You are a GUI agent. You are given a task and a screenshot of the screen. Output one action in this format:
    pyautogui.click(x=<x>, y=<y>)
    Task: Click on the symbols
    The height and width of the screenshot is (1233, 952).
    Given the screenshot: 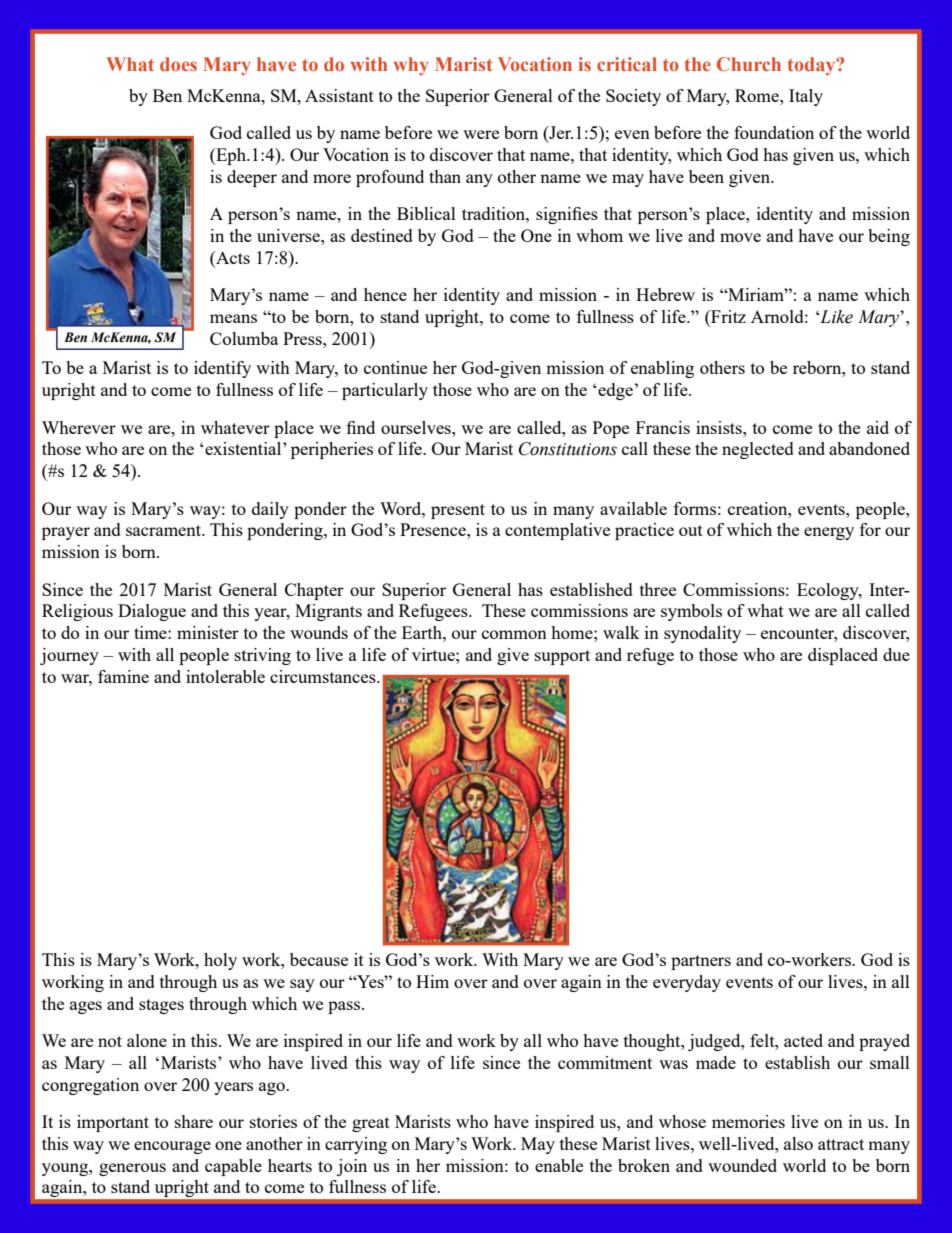 What is the action you would take?
    pyautogui.click(x=691, y=612)
